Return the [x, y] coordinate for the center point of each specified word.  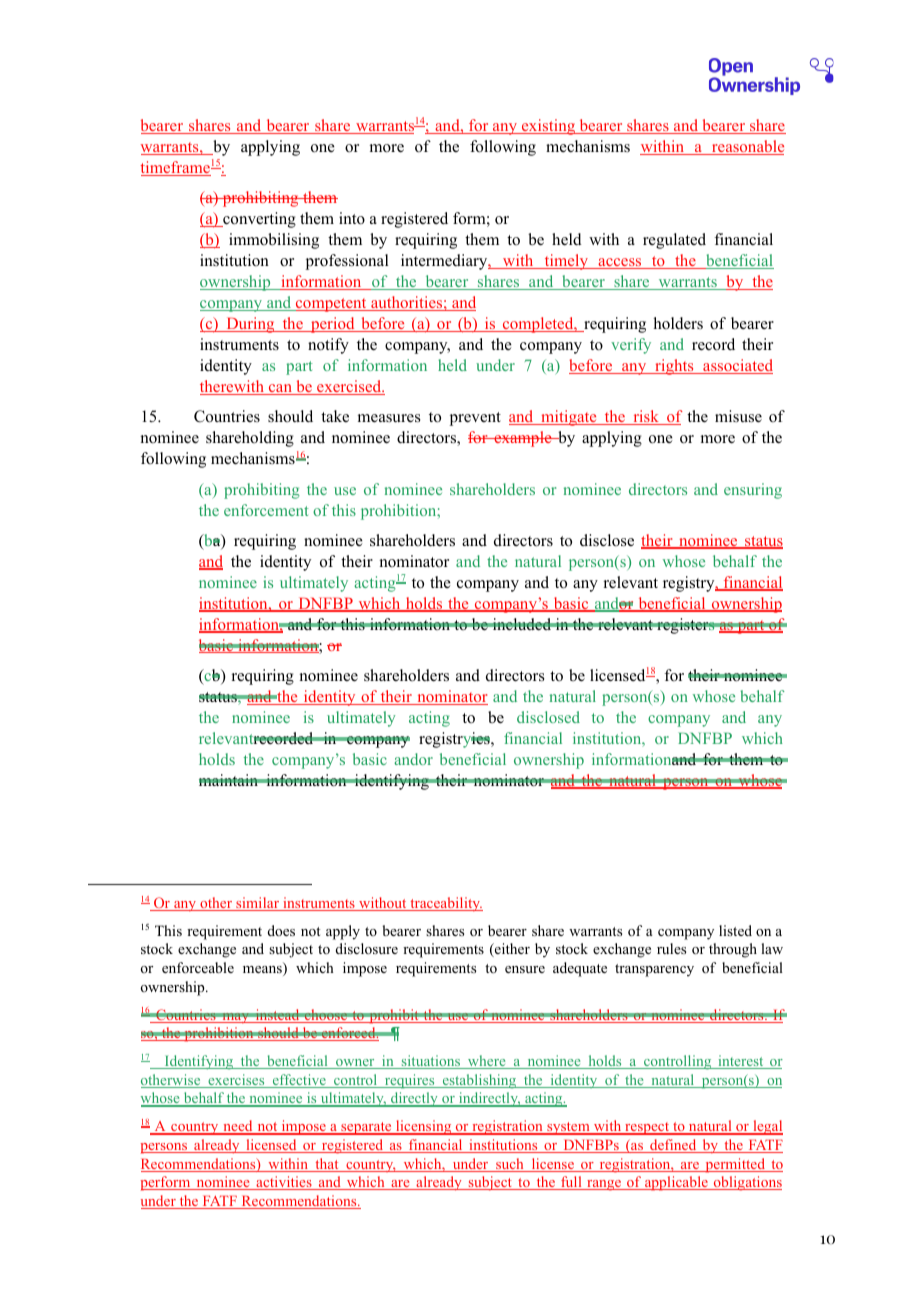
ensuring [753, 491]
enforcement [266, 510]
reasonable [747, 147]
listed [735, 930]
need [238, 1127]
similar [257, 904]
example [523, 439]
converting [258, 220]
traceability [445, 904]
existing [549, 127]
